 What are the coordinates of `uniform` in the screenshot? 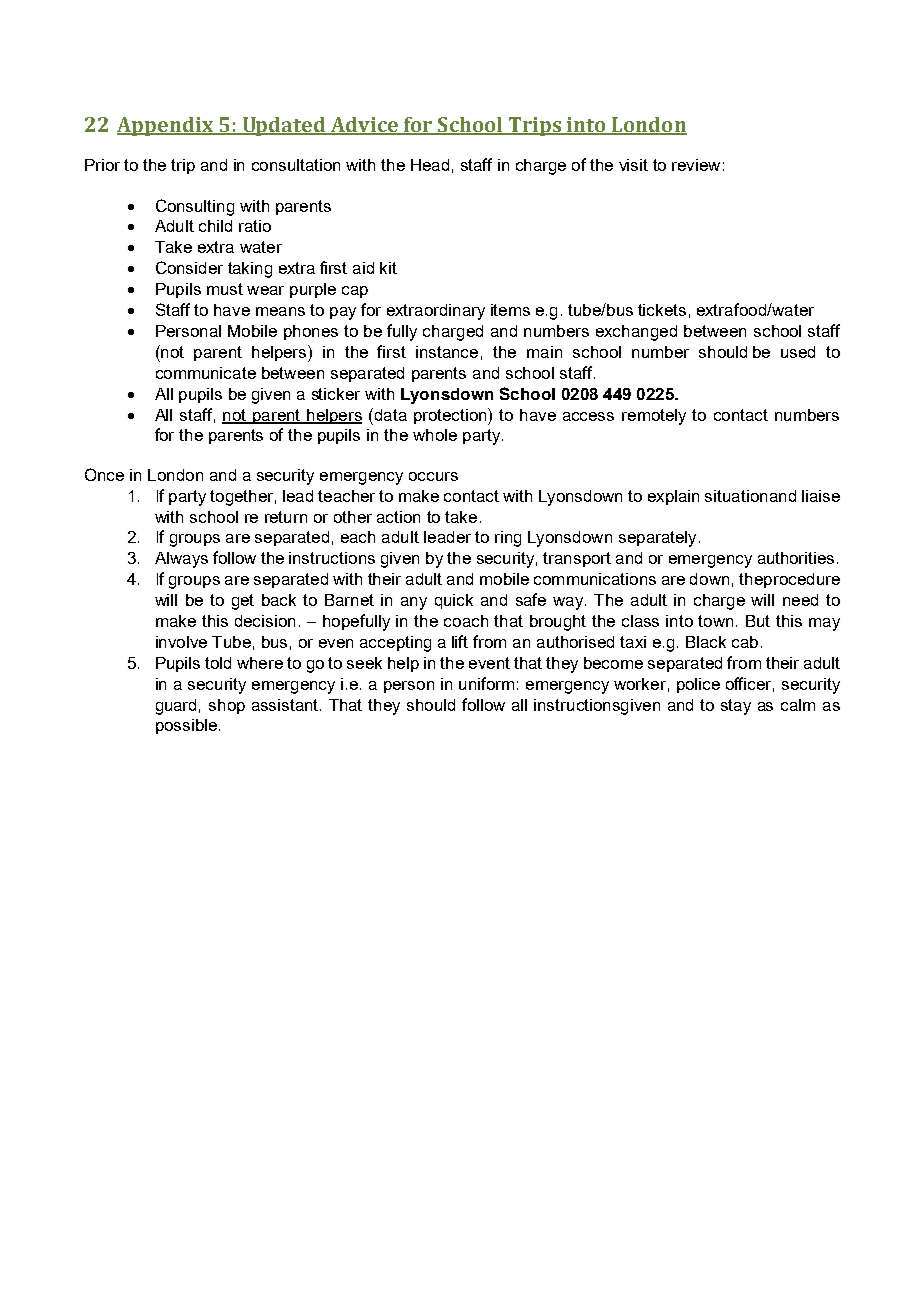 It's located at (486, 683).
